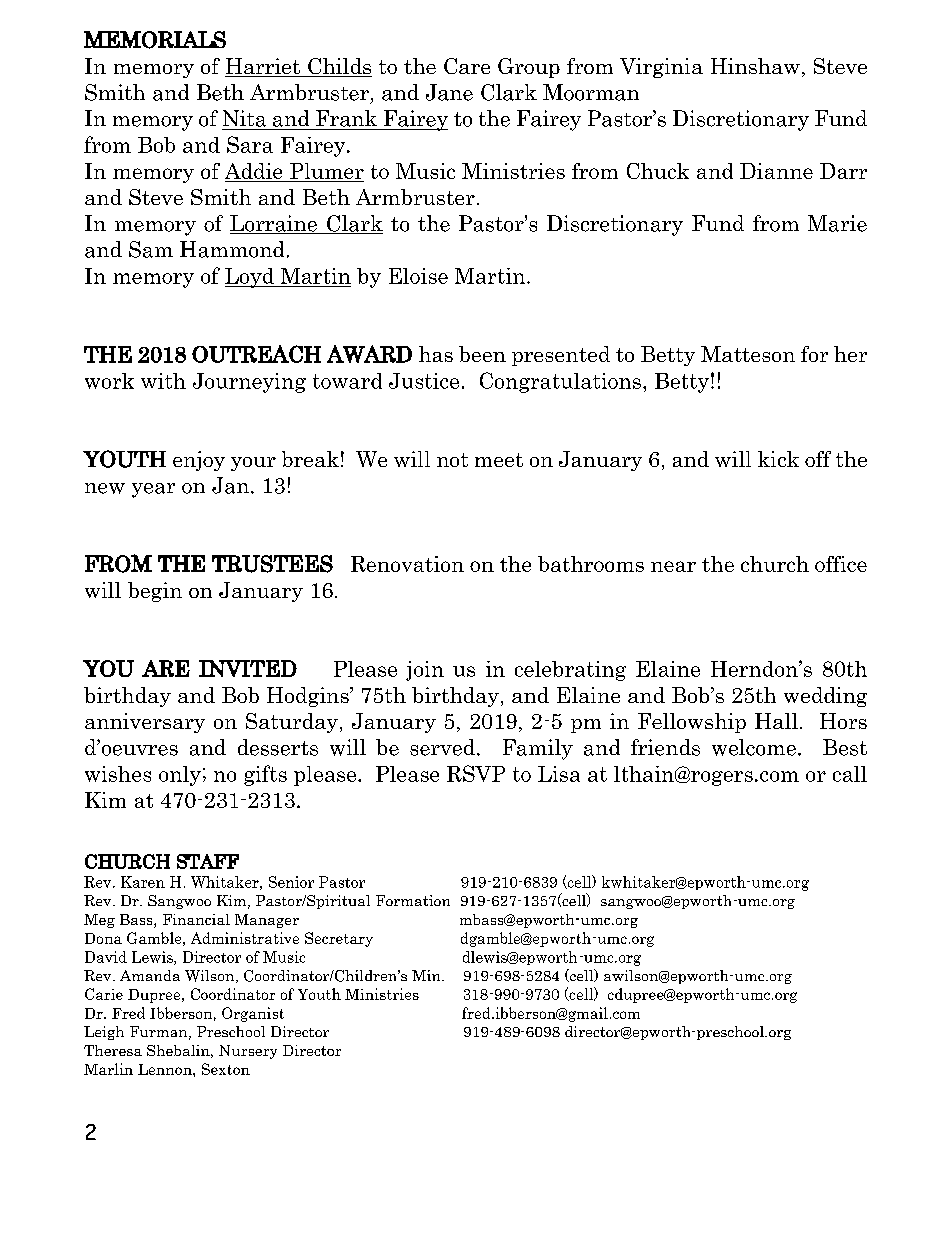 The image size is (952, 1233). I want to click on Secretary, so click(339, 939).
